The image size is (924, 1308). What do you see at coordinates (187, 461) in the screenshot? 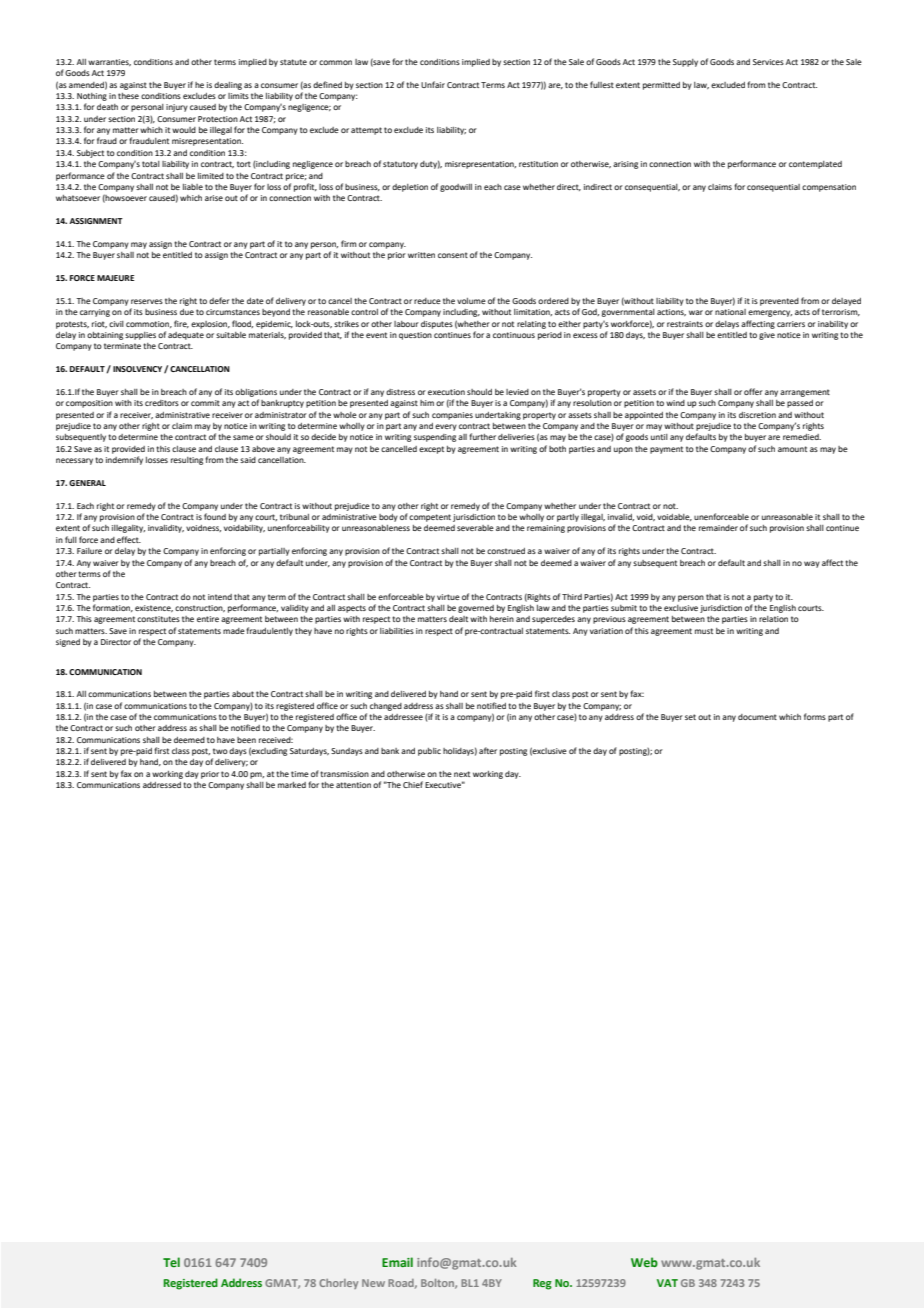
I see `resulting` at bounding box center [187, 461].
